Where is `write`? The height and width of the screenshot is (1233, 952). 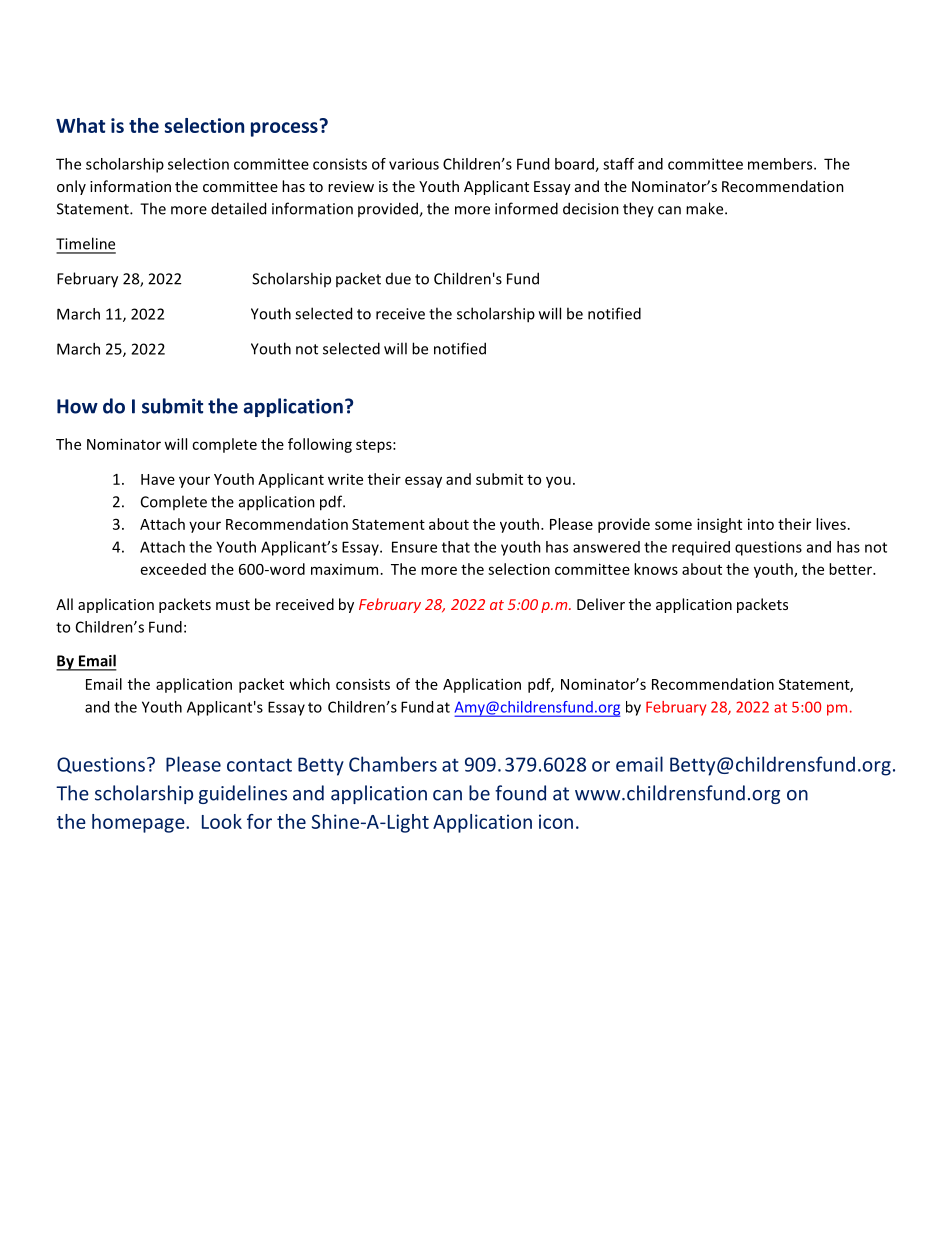
write is located at coordinates (345, 479).
